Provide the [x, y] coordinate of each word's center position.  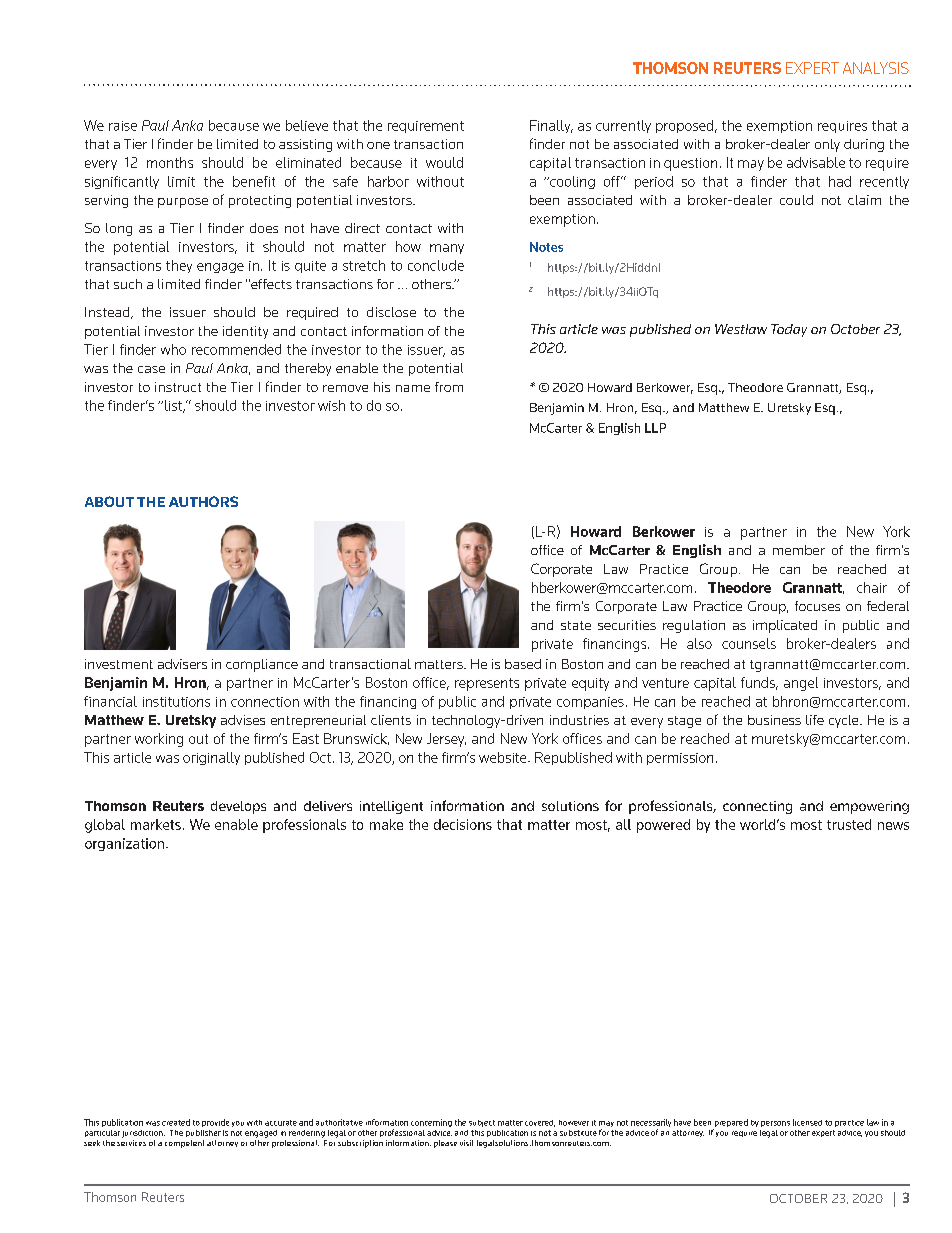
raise [123, 126]
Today [789, 330]
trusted [849, 824]
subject [482, 1123]
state [576, 625]
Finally [551, 126]
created [176, 1122]
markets [156, 824]
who [173, 349]
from [449, 387]
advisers [182, 664]
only [827, 145]
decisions [463, 824]
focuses [817, 606]
